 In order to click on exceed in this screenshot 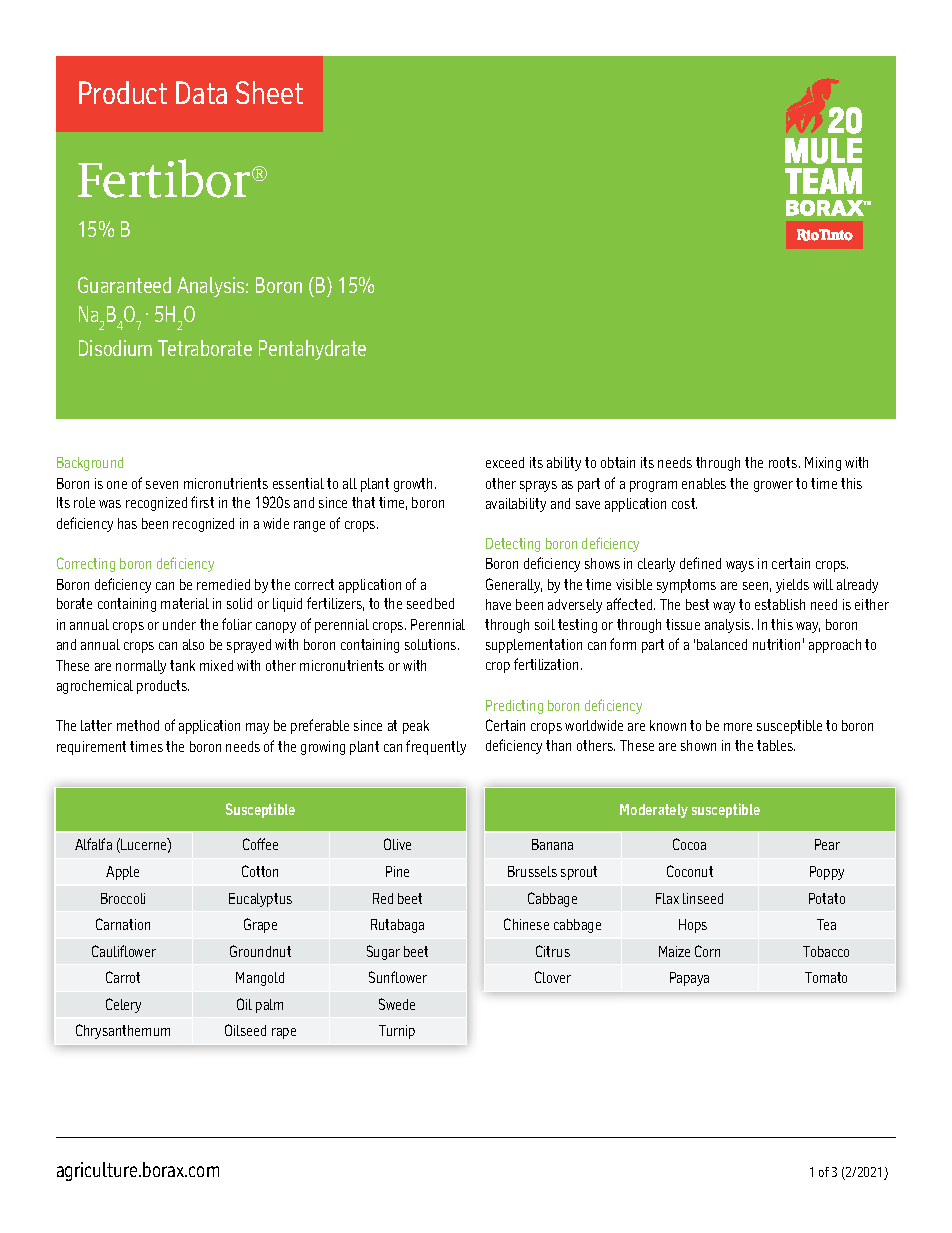, I will do `click(505, 462)`.
